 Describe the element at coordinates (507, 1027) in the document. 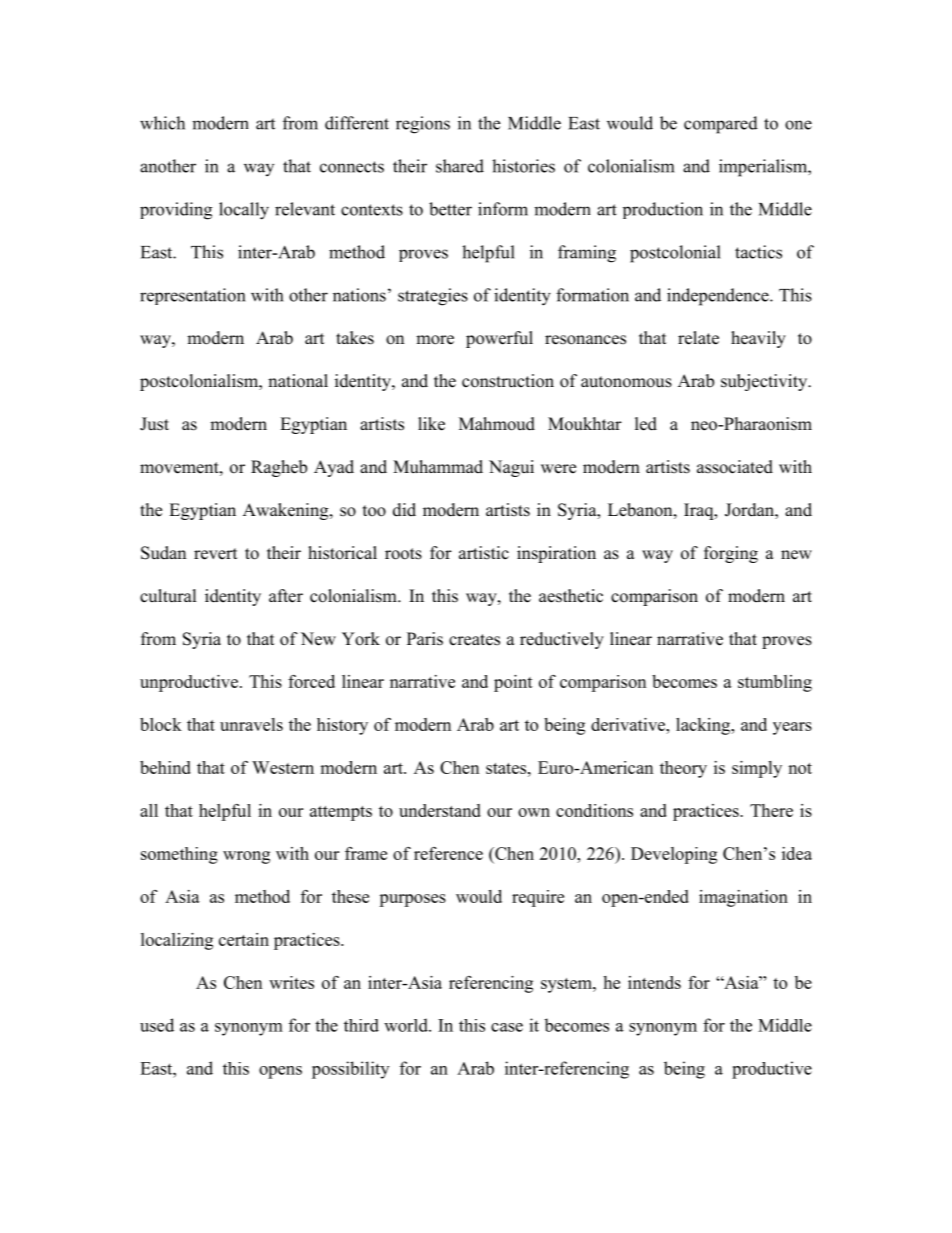

I see `case` at that location.
